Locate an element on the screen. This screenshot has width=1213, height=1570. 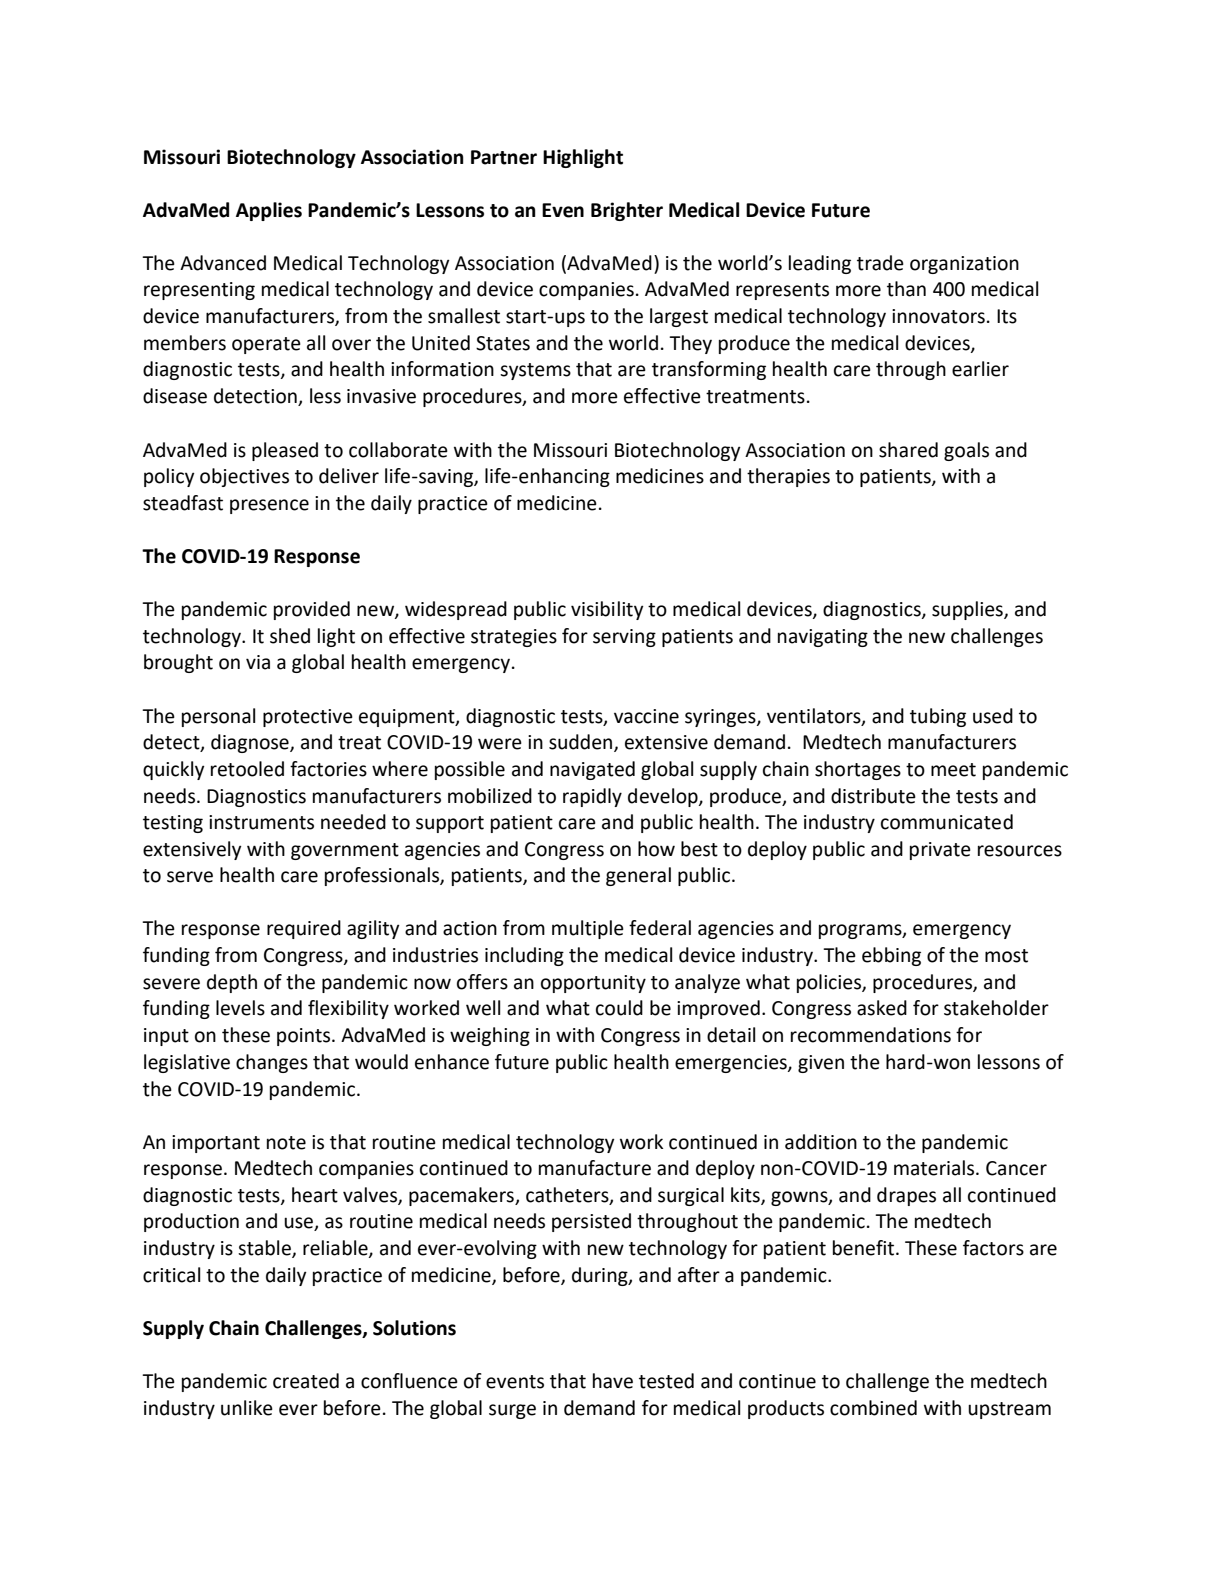
created is located at coordinates (306, 1381).
